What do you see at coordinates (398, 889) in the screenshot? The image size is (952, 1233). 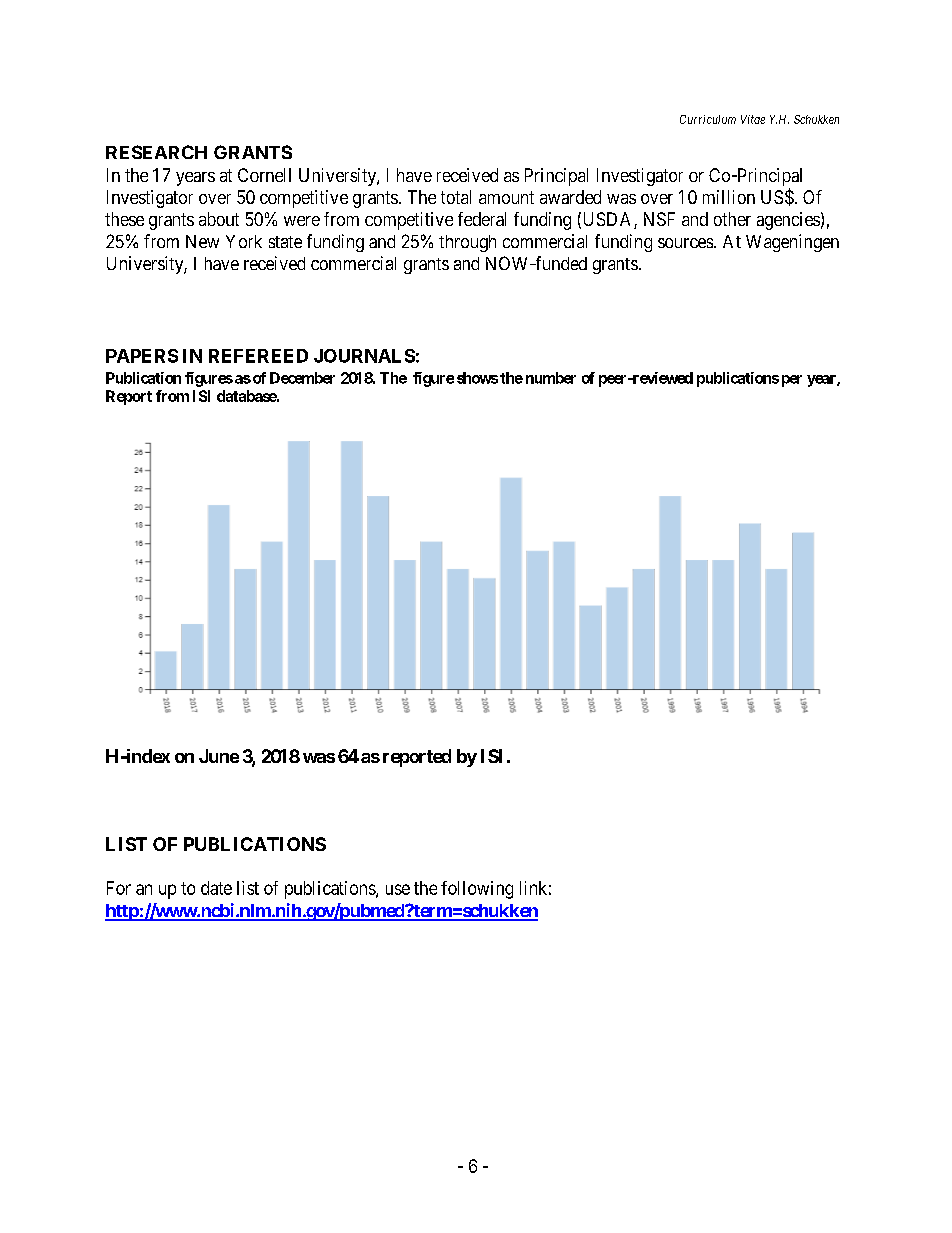 I see `use` at bounding box center [398, 889].
